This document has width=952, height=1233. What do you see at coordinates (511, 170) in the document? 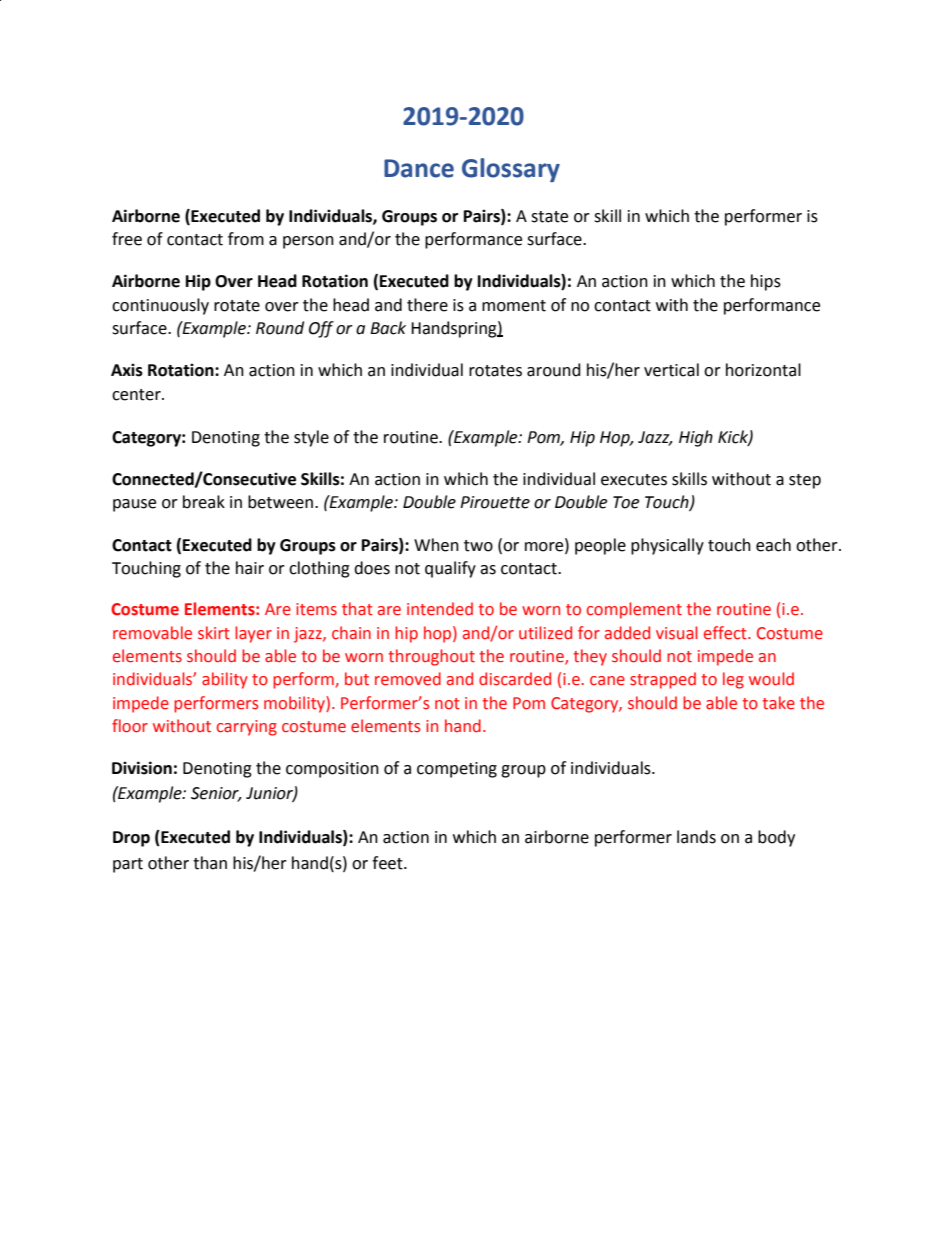
I see `Glossary` at bounding box center [511, 170].
